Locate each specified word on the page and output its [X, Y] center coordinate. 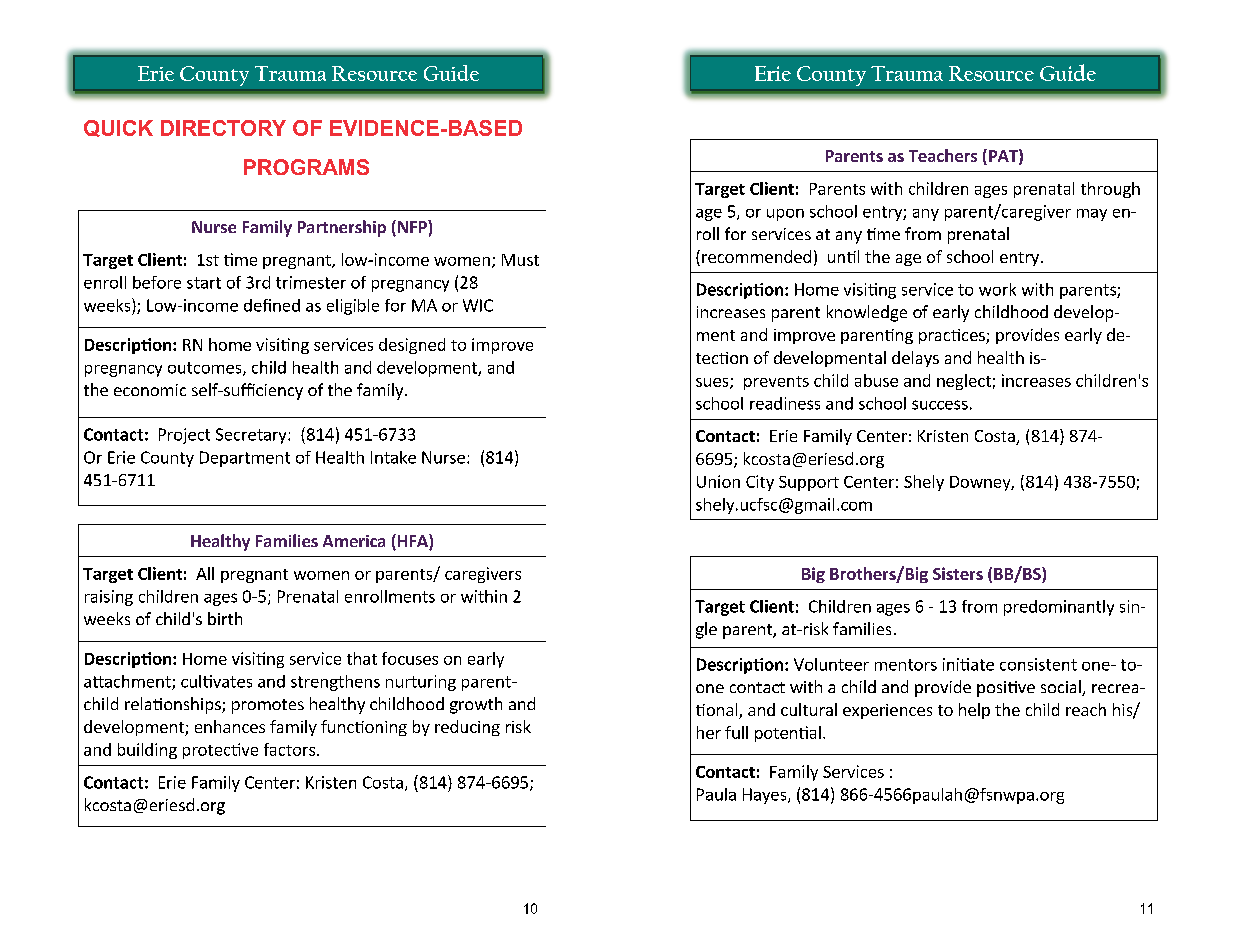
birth [225, 618]
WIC [478, 305]
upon [785, 215]
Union [718, 481]
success [940, 405]
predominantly [1059, 608]
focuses [410, 658]
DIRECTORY [223, 128]
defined [272, 305]
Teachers [943, 155]
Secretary [252, 436]
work [997, 289]
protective [220, 751]
